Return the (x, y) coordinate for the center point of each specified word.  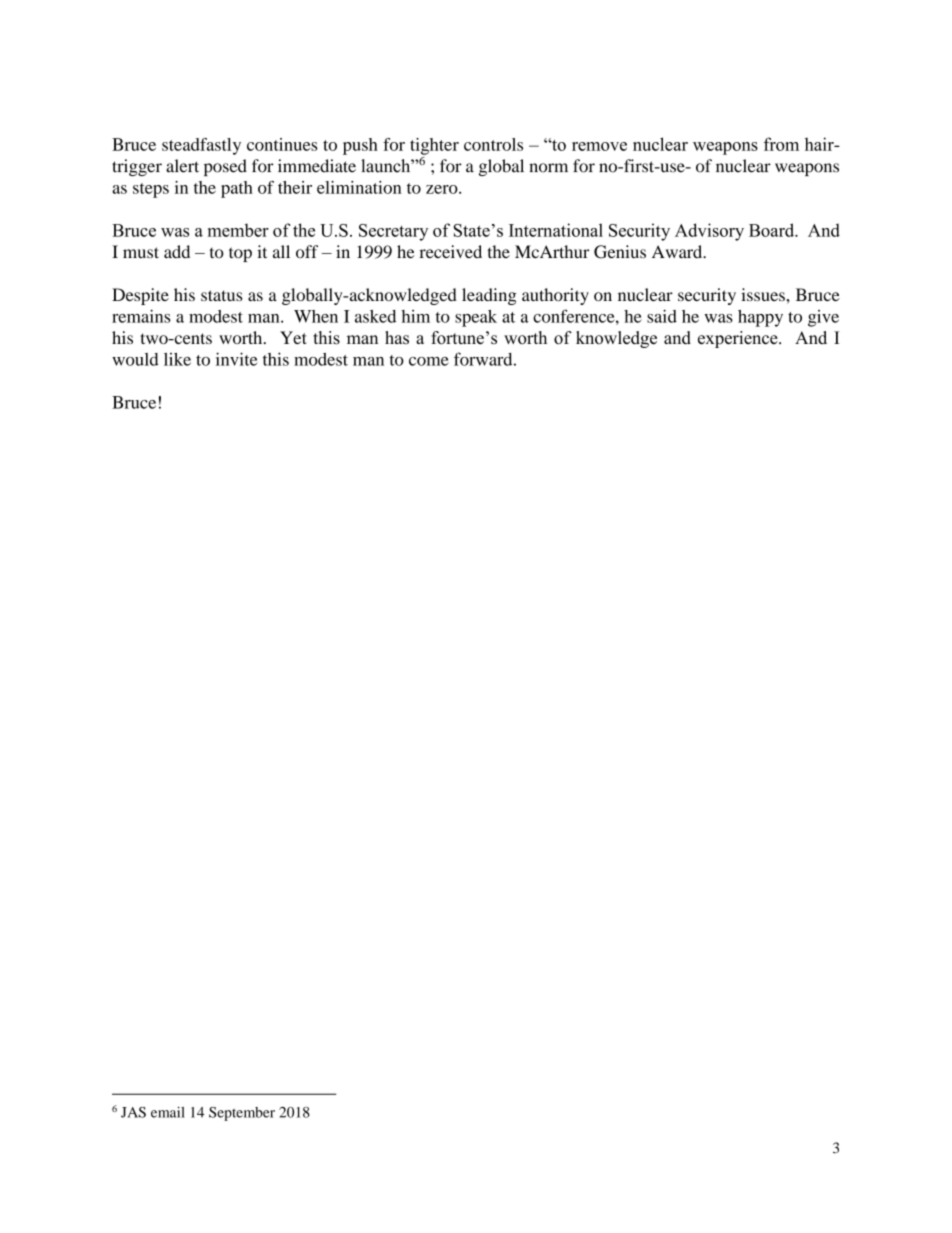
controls (493, 144)
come (429, 361)
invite (237, 359)
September (242, 1114)
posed (225, 167)
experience (739, 339)
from (781, 144)
